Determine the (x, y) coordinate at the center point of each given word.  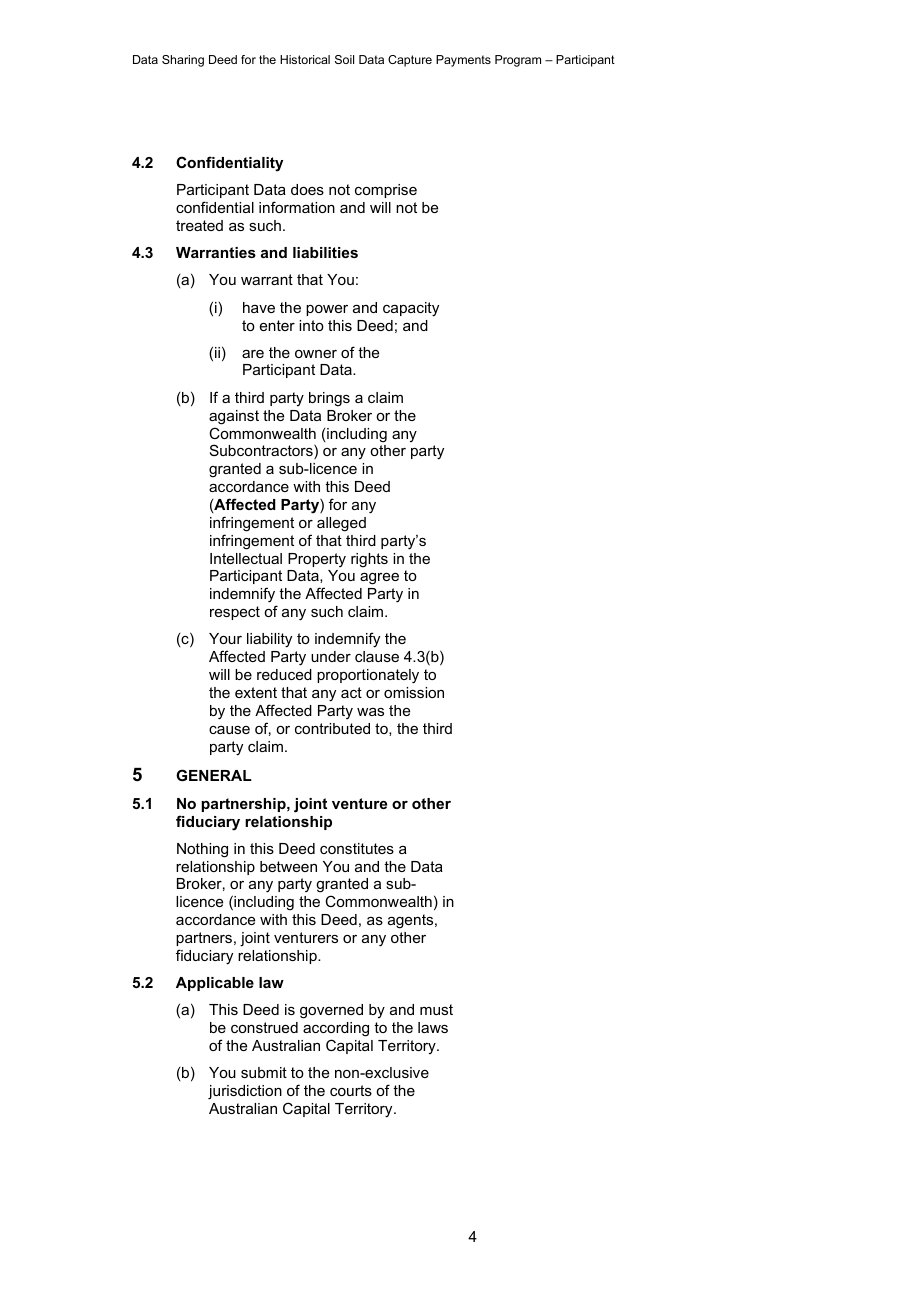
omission (414, 692)
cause (229, 730)
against (234, 417)
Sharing (183, 61)
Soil (344, 59)
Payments (463, 61)
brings (329, 399)
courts (351, 1090)
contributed (332, 728)
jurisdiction (245, 1092)
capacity (411, 309)
